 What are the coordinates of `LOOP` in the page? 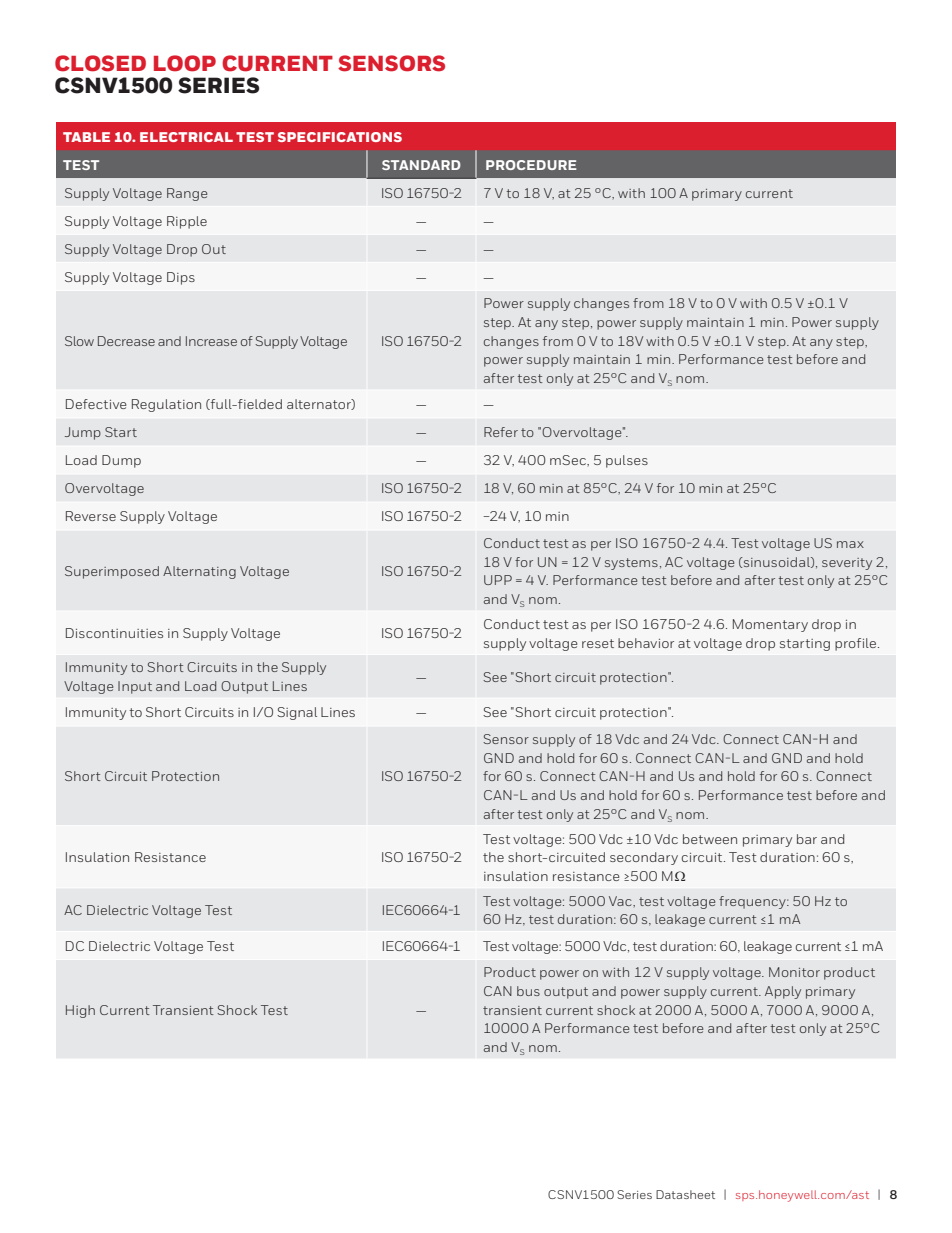 It's located at (185, 63).
